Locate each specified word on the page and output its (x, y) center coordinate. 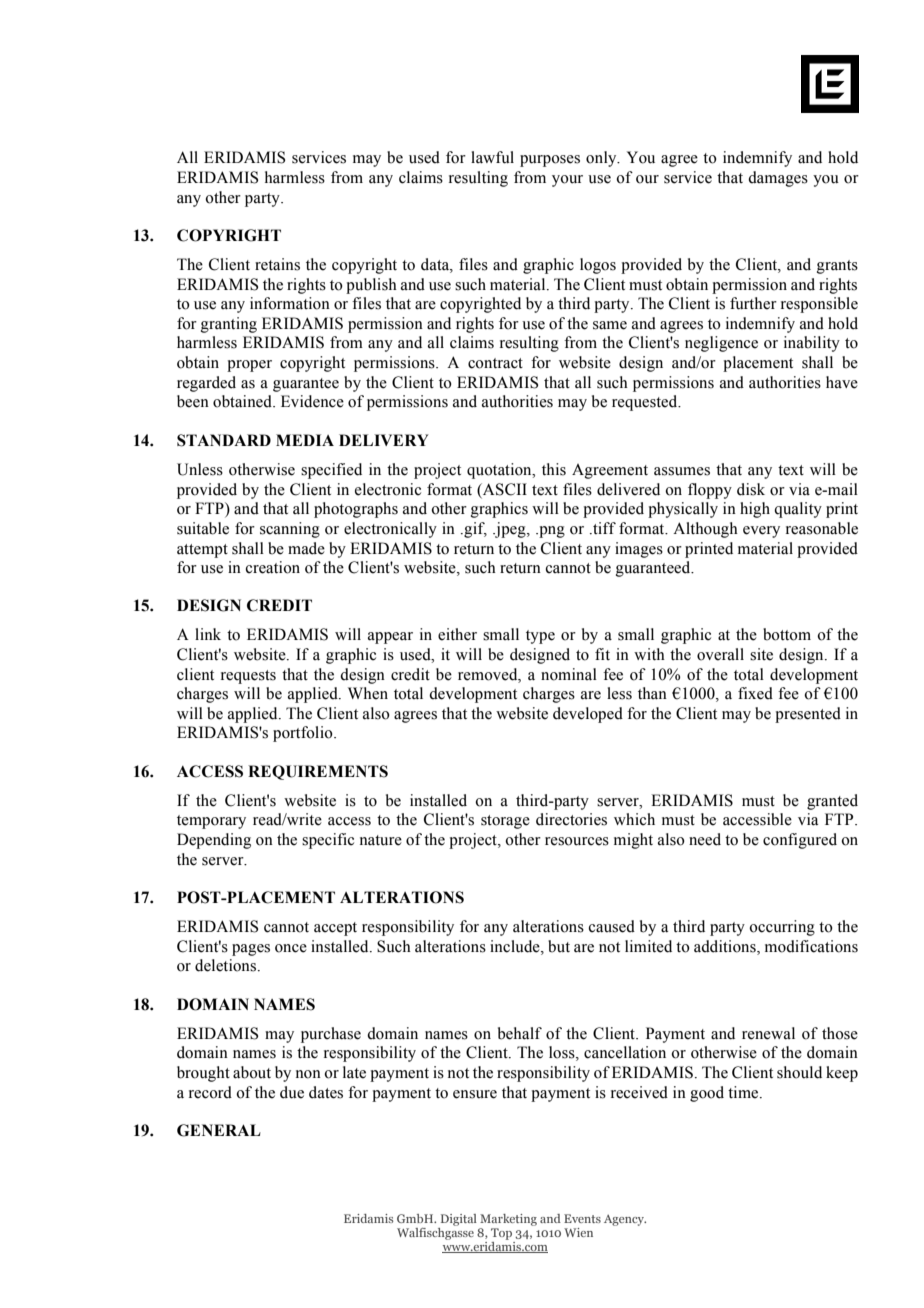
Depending (214, 841)
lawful (492, 157)
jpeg (510, 530)
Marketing (508, 1220)
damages (778, 179)
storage (505, 822)
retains (277, 264)
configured (800, 841)
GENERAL (219, 1130)
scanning (290, 530)
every (761, 532)
